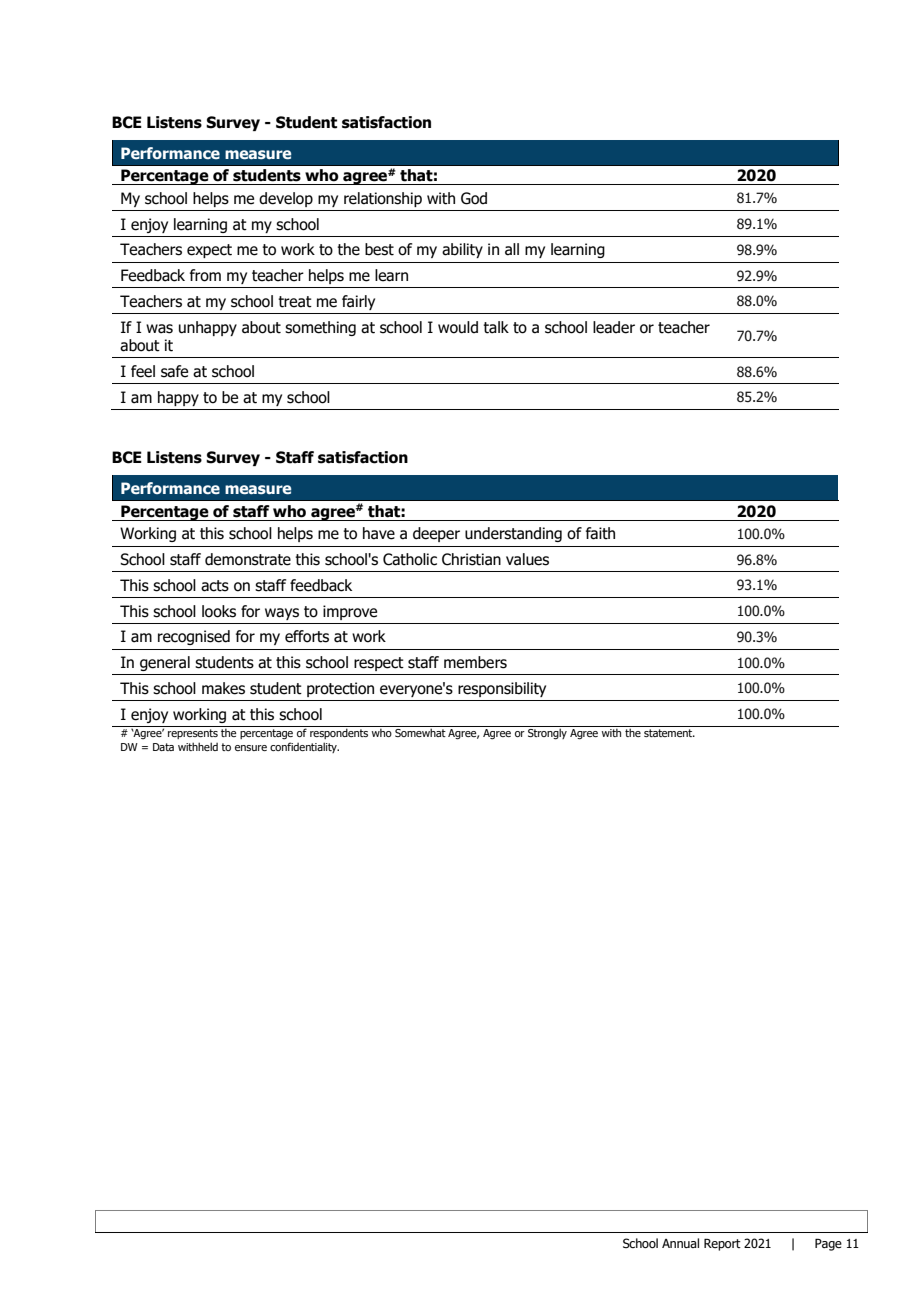 Image resolution: width=924 pixels, height=1308 pixels. Describe the element at coordinates (462, 250) in the screenshot. I see `ability` at that location.
